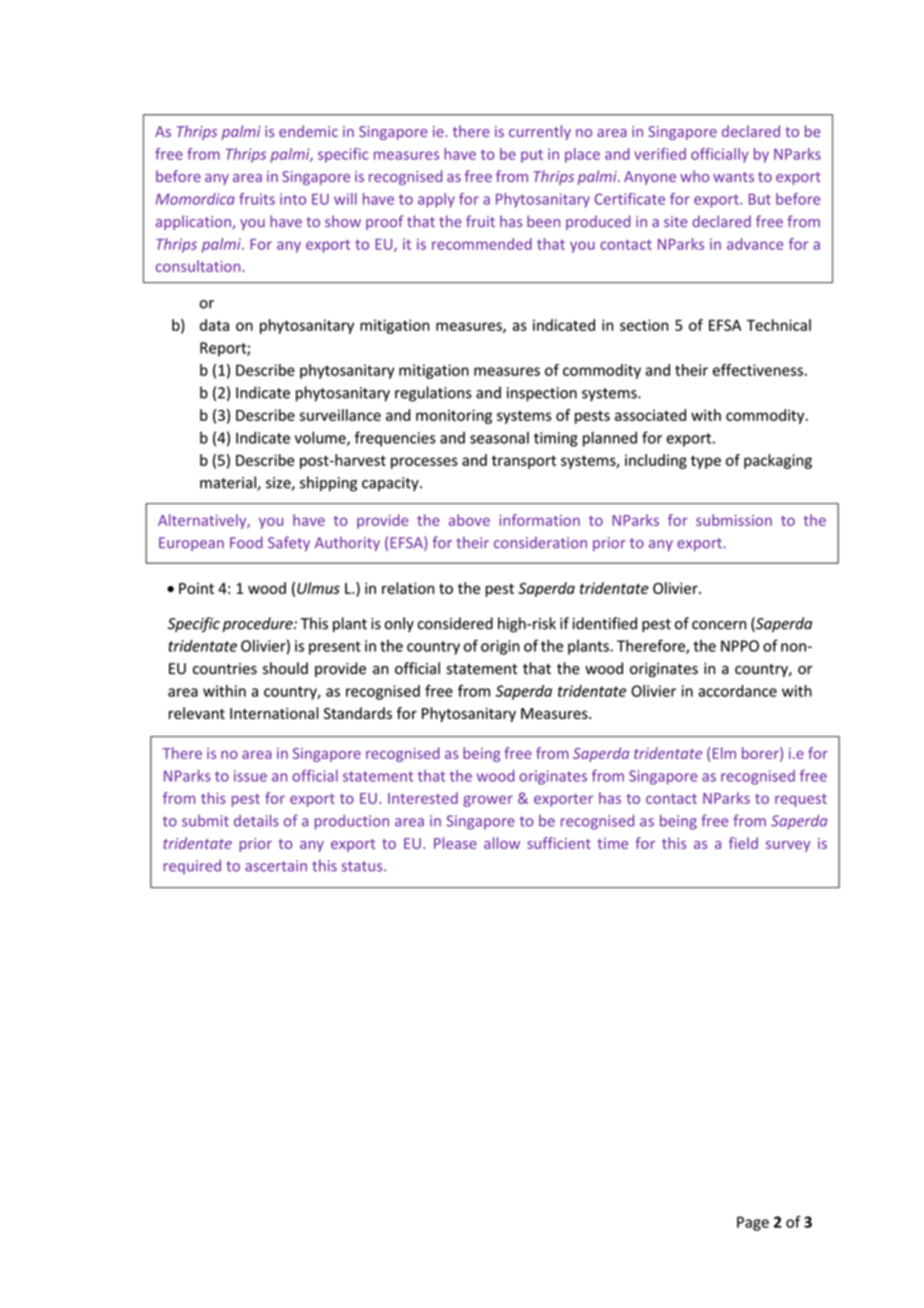  What do you see at coordinates (293, 199) in the screenshot?
I see `into` at bounding box center [293, 199].
